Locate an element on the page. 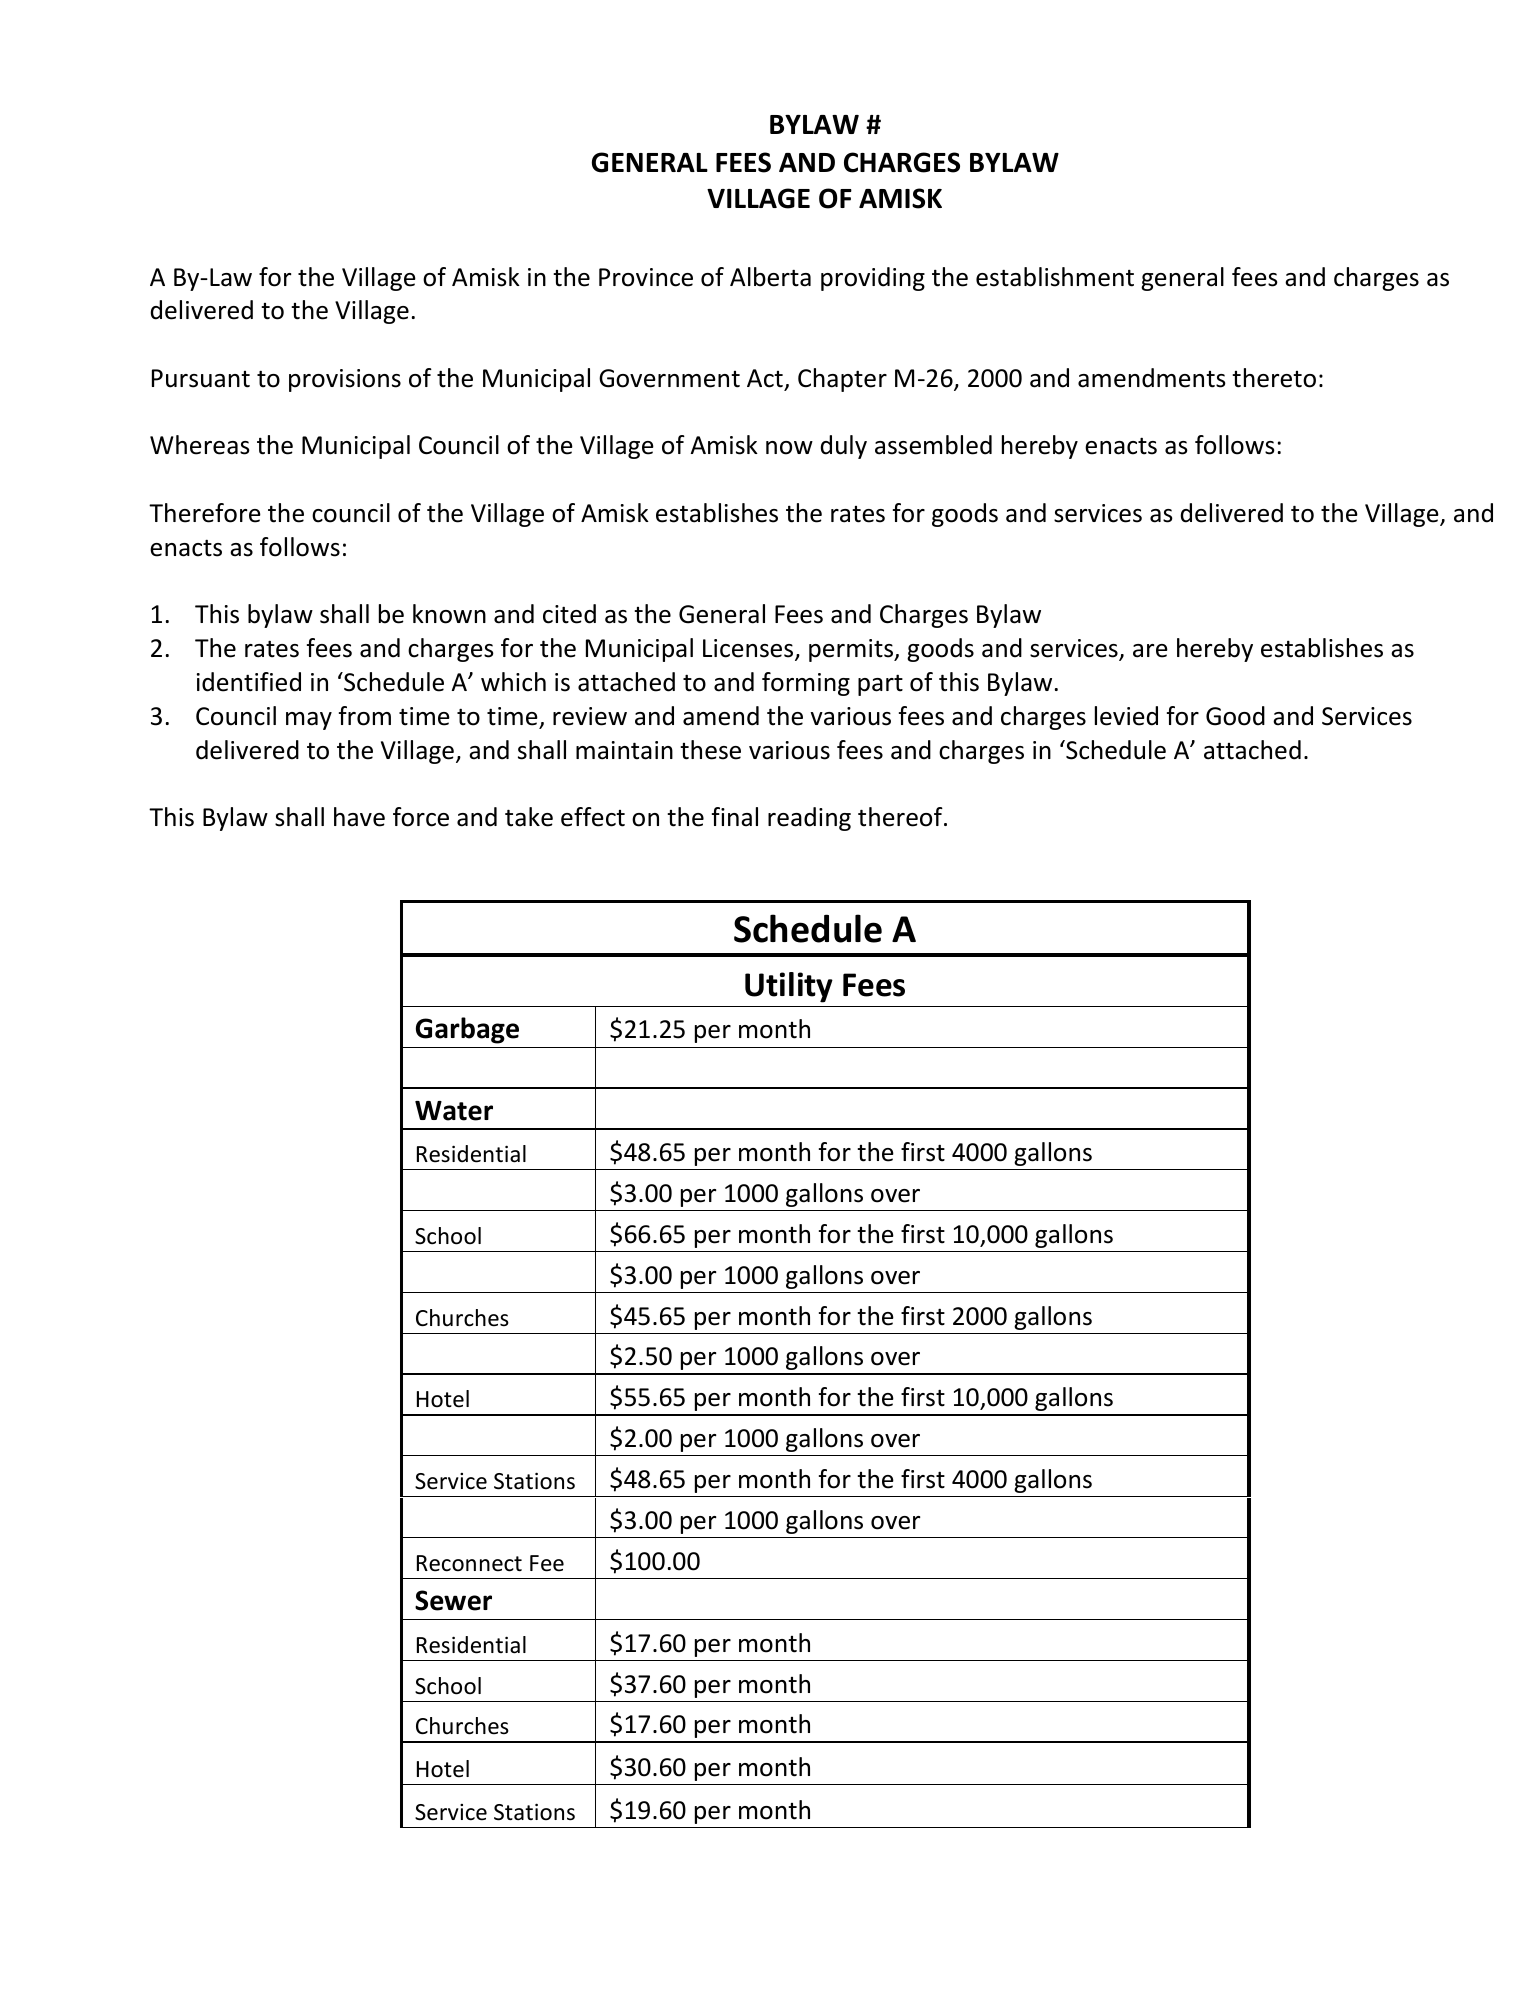 The image size is (1539, 1992). Sewer is located at coordinates (453, 1600).
